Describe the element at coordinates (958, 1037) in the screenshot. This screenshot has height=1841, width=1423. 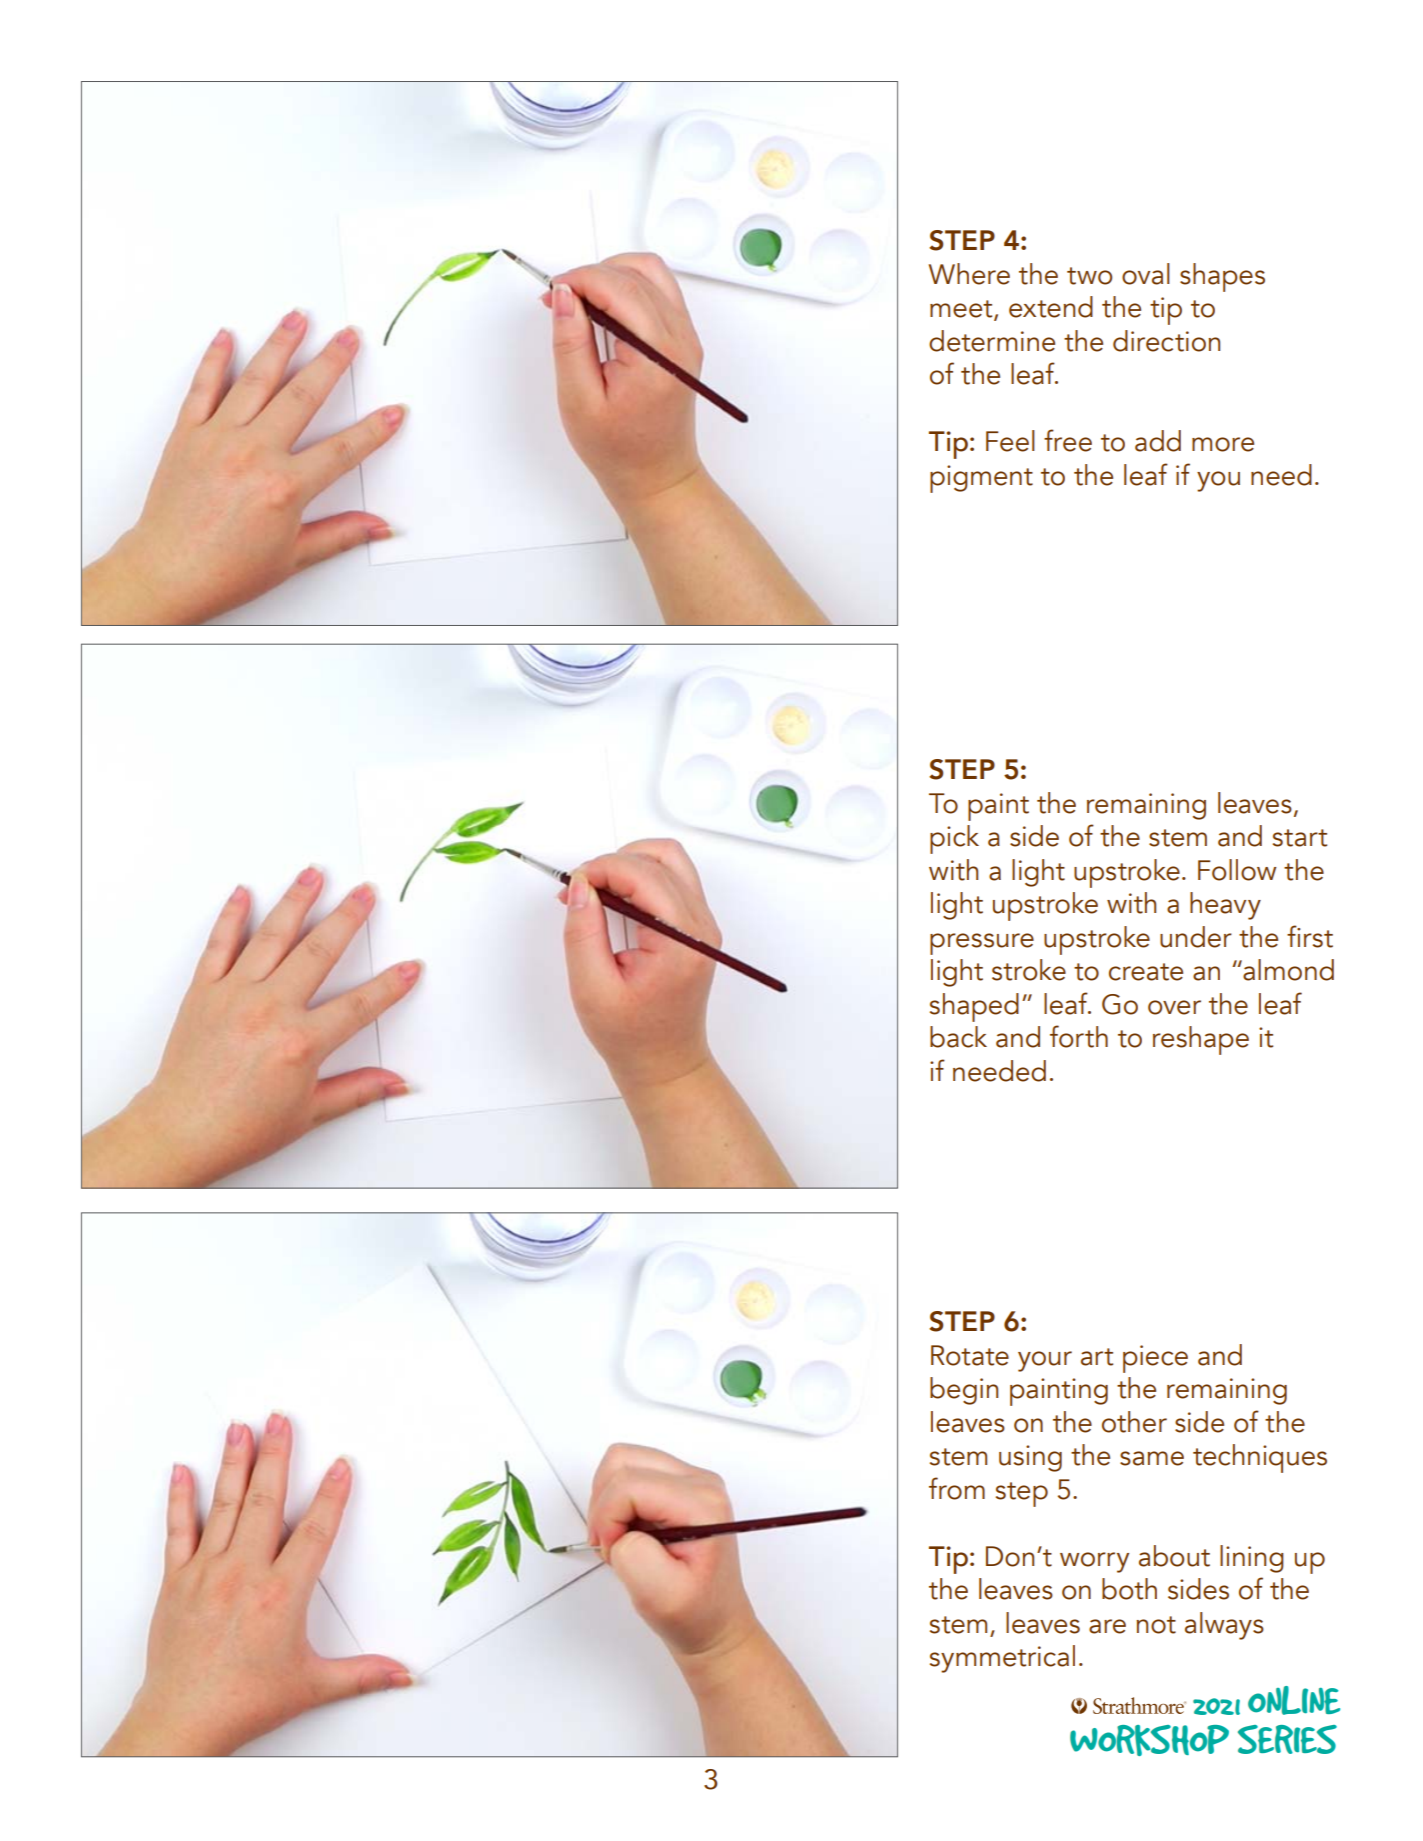
I see `back` at that location.
